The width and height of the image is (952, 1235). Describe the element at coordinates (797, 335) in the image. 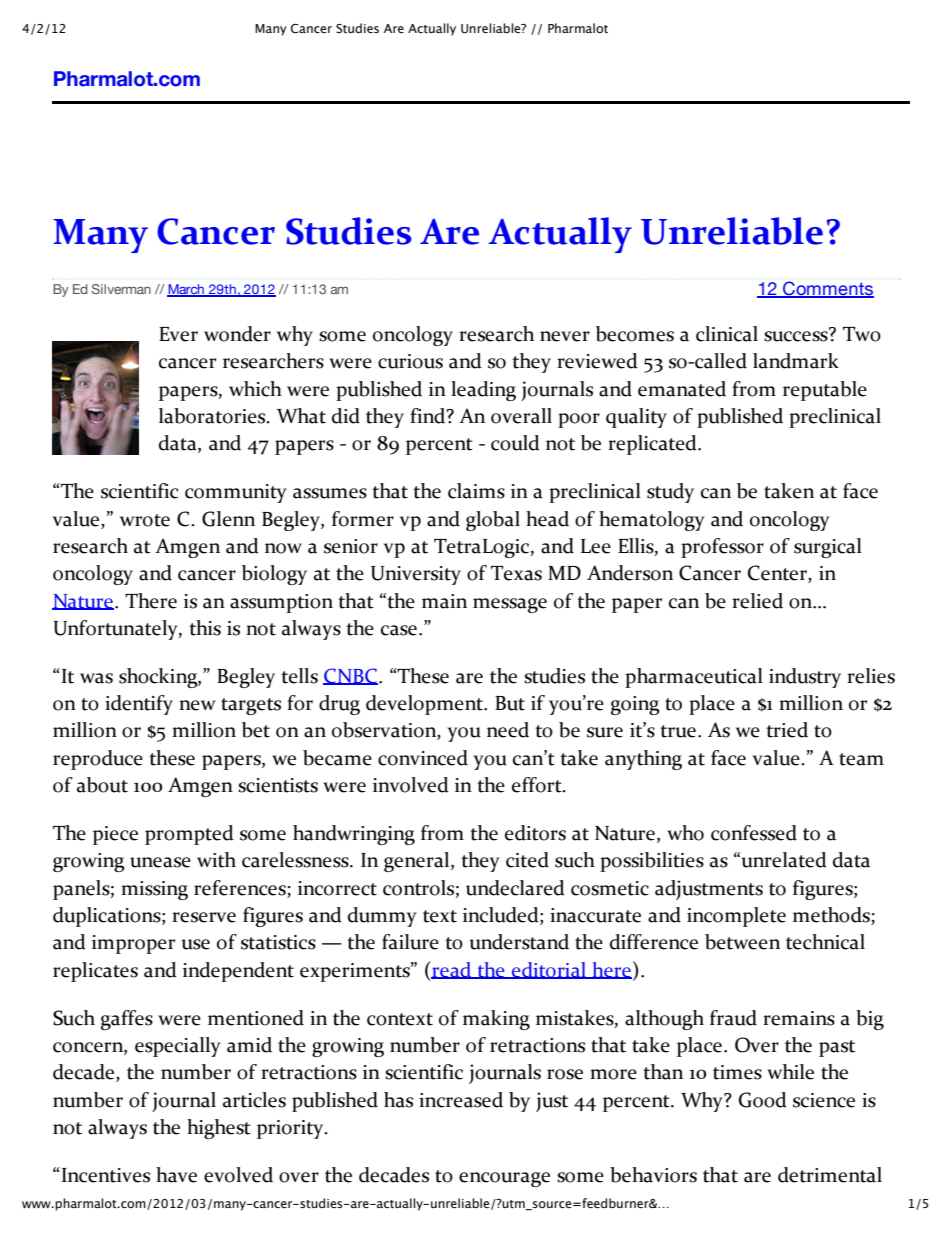

I see `success` at that location.
